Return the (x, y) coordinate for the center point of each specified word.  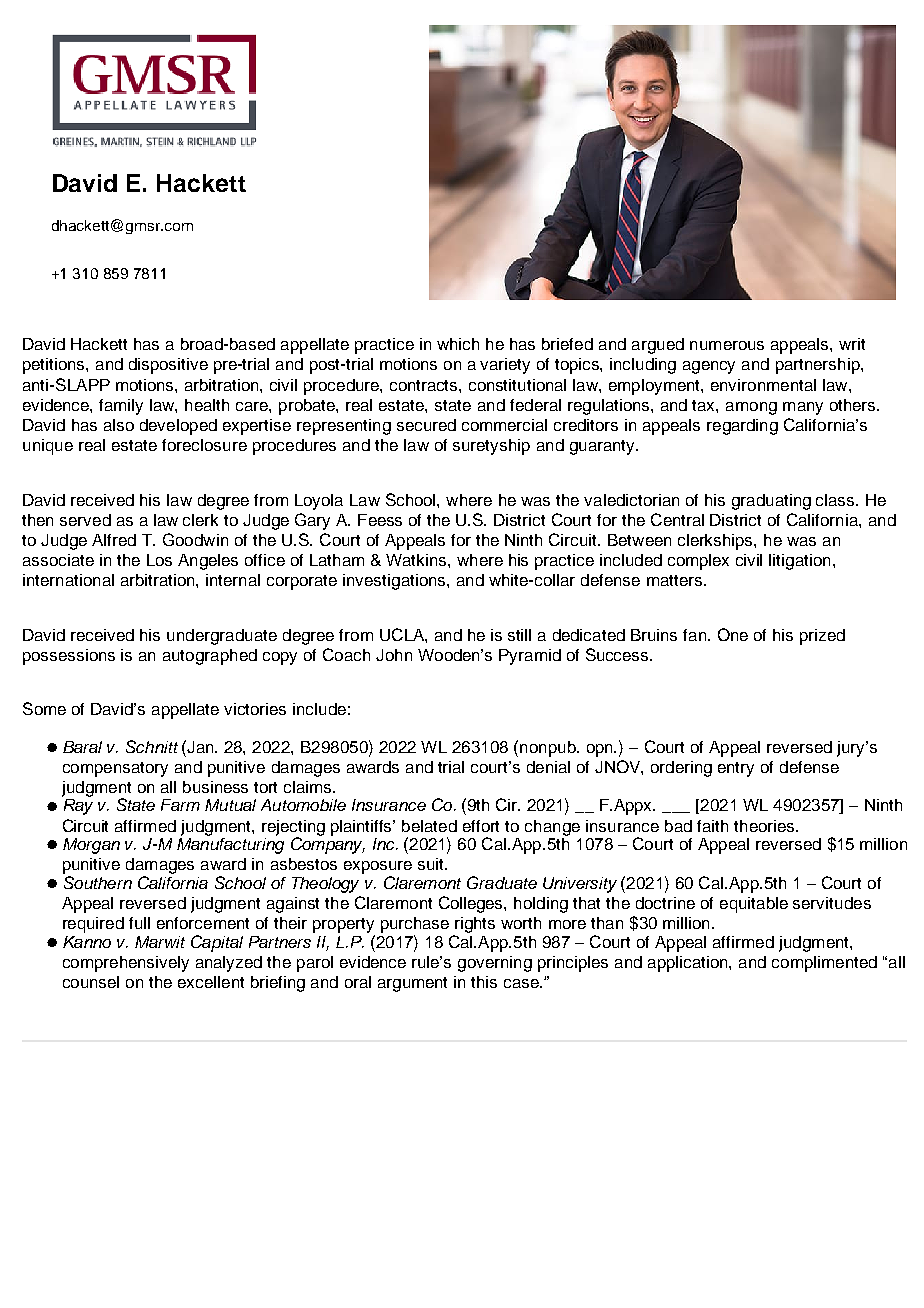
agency (709, 367)
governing (495, 964)
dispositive (168, 366)
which (458, 344)
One (733, 634)
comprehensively (126, 964)
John (394, 655)
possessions (69, 657)
